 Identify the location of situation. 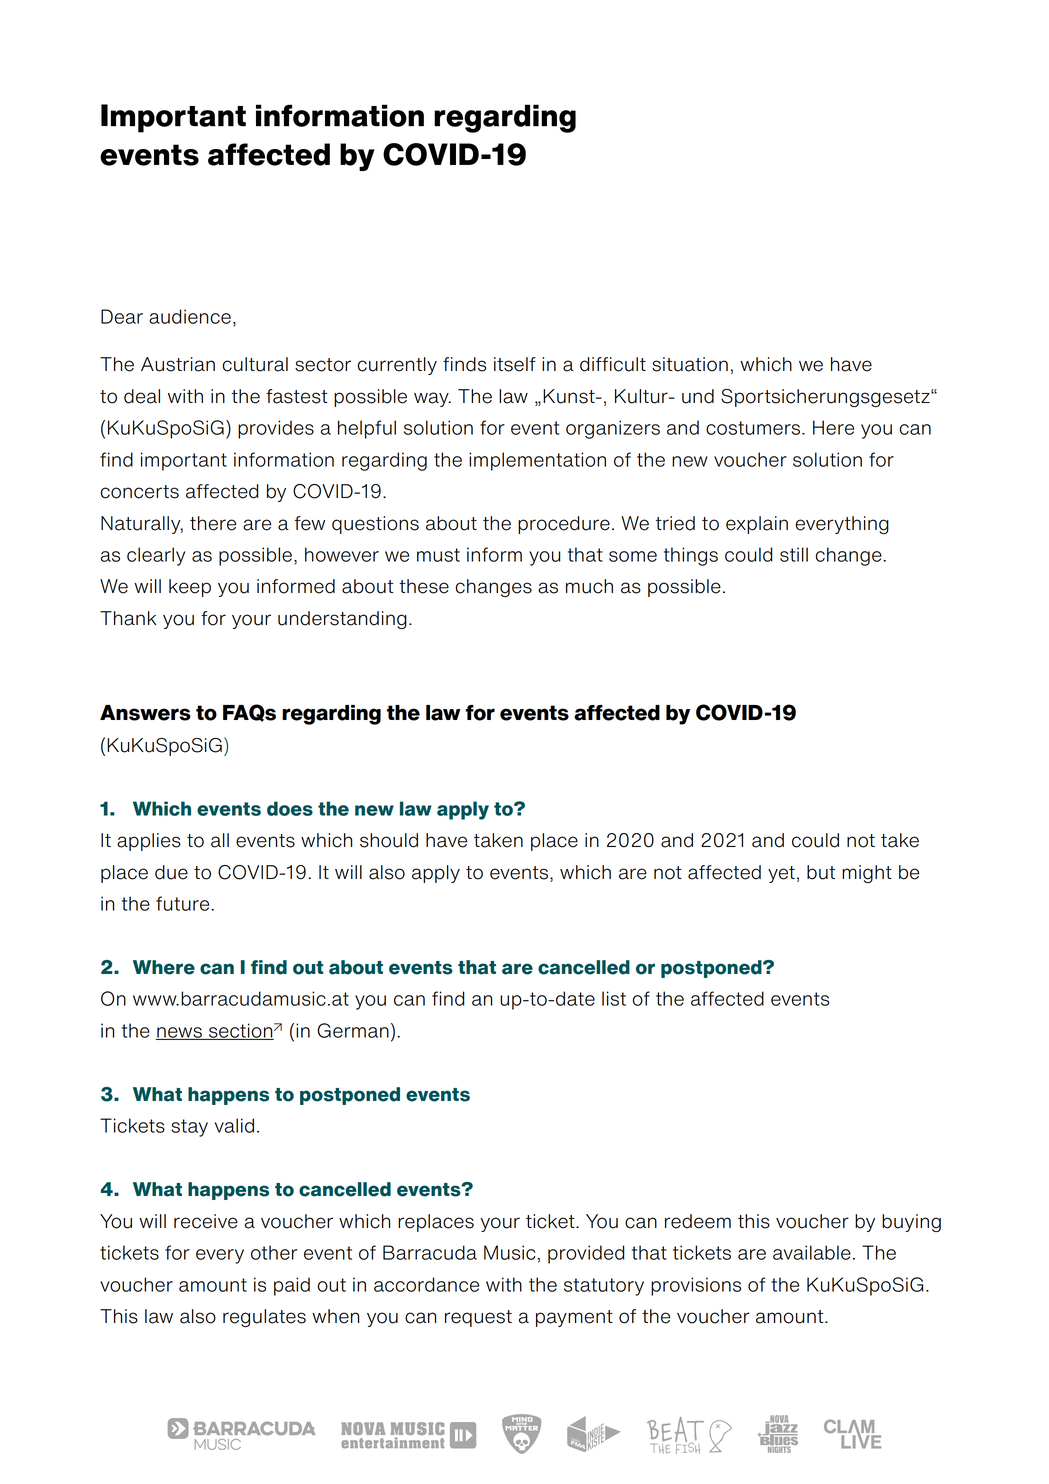
(690, 364).
